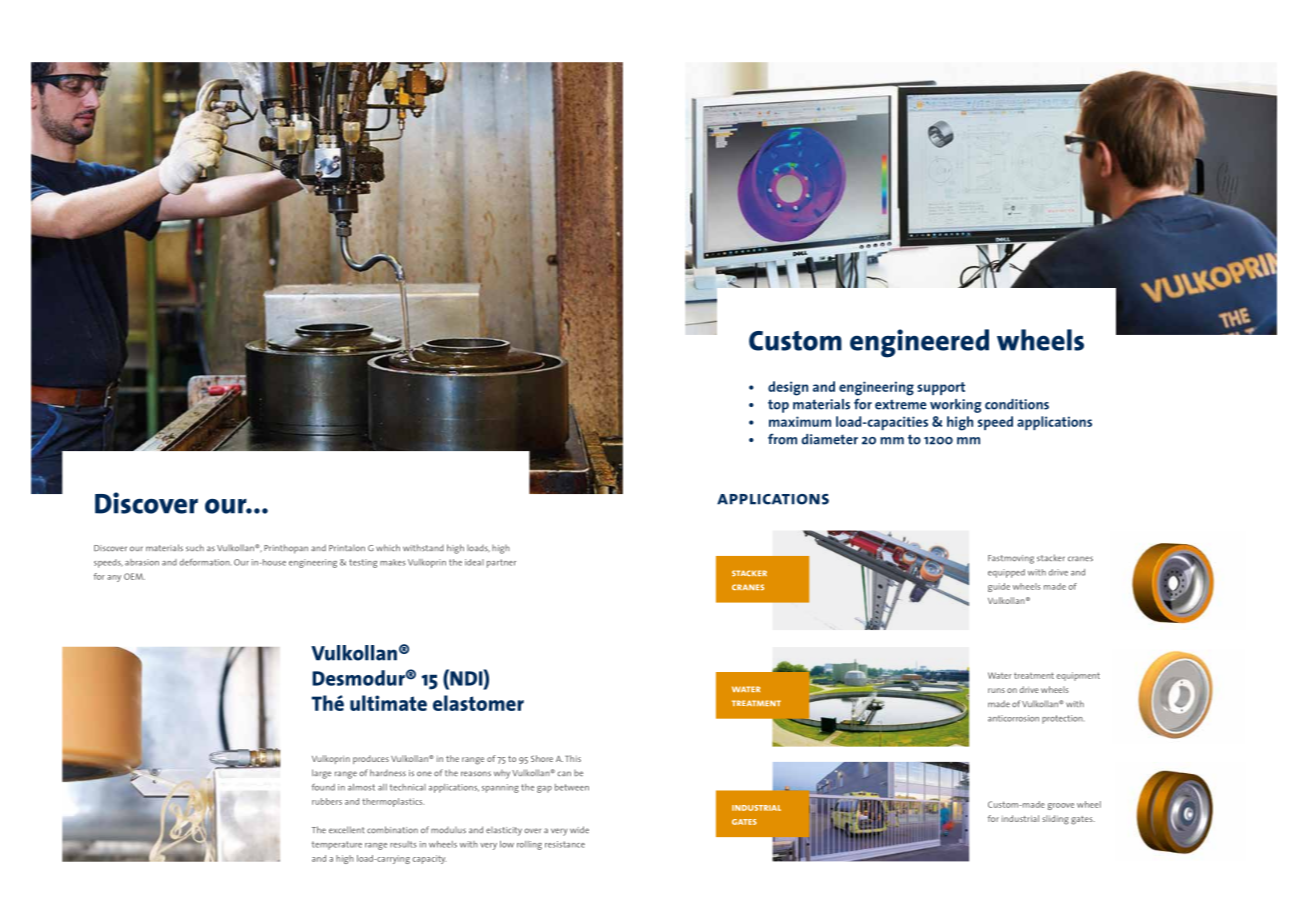 The image size is (1308, 924). What do you see at coordinates (788, 388) in the image?
I see `design` at bounding box center [788, 388].
